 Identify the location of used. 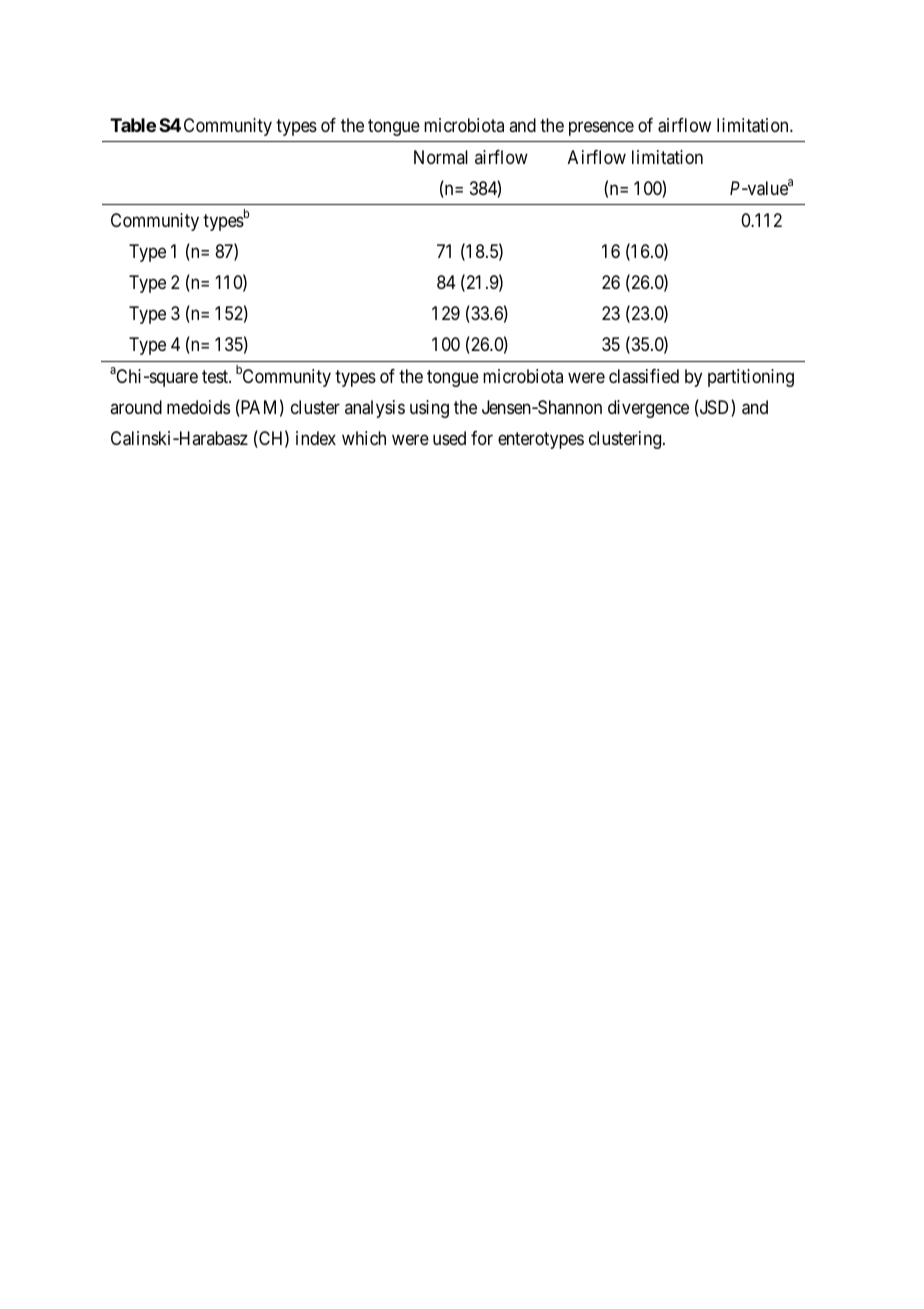
(449, 438).
